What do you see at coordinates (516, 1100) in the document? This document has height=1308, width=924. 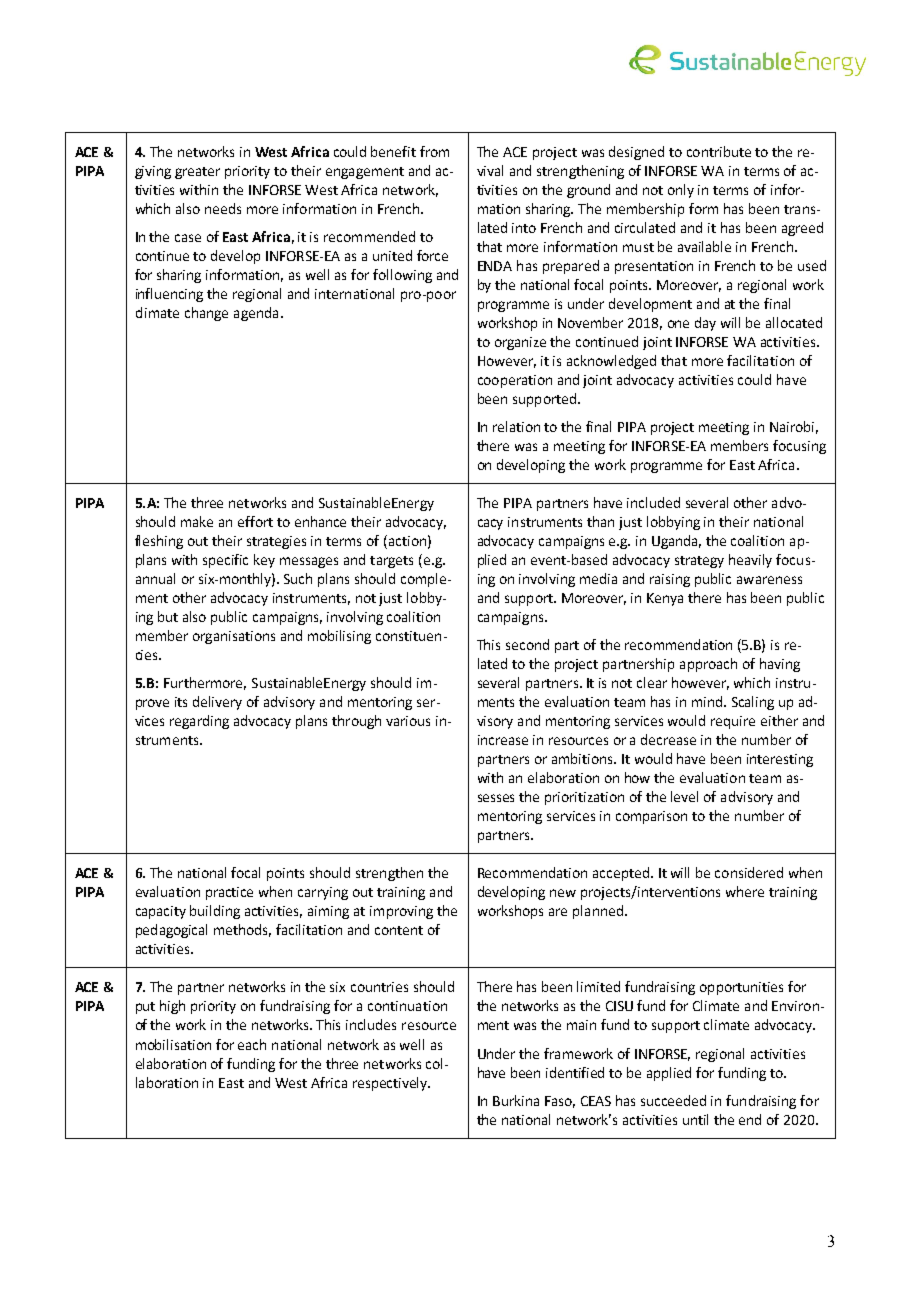 I see `Burkina` at bounding box center [516, 1100].
